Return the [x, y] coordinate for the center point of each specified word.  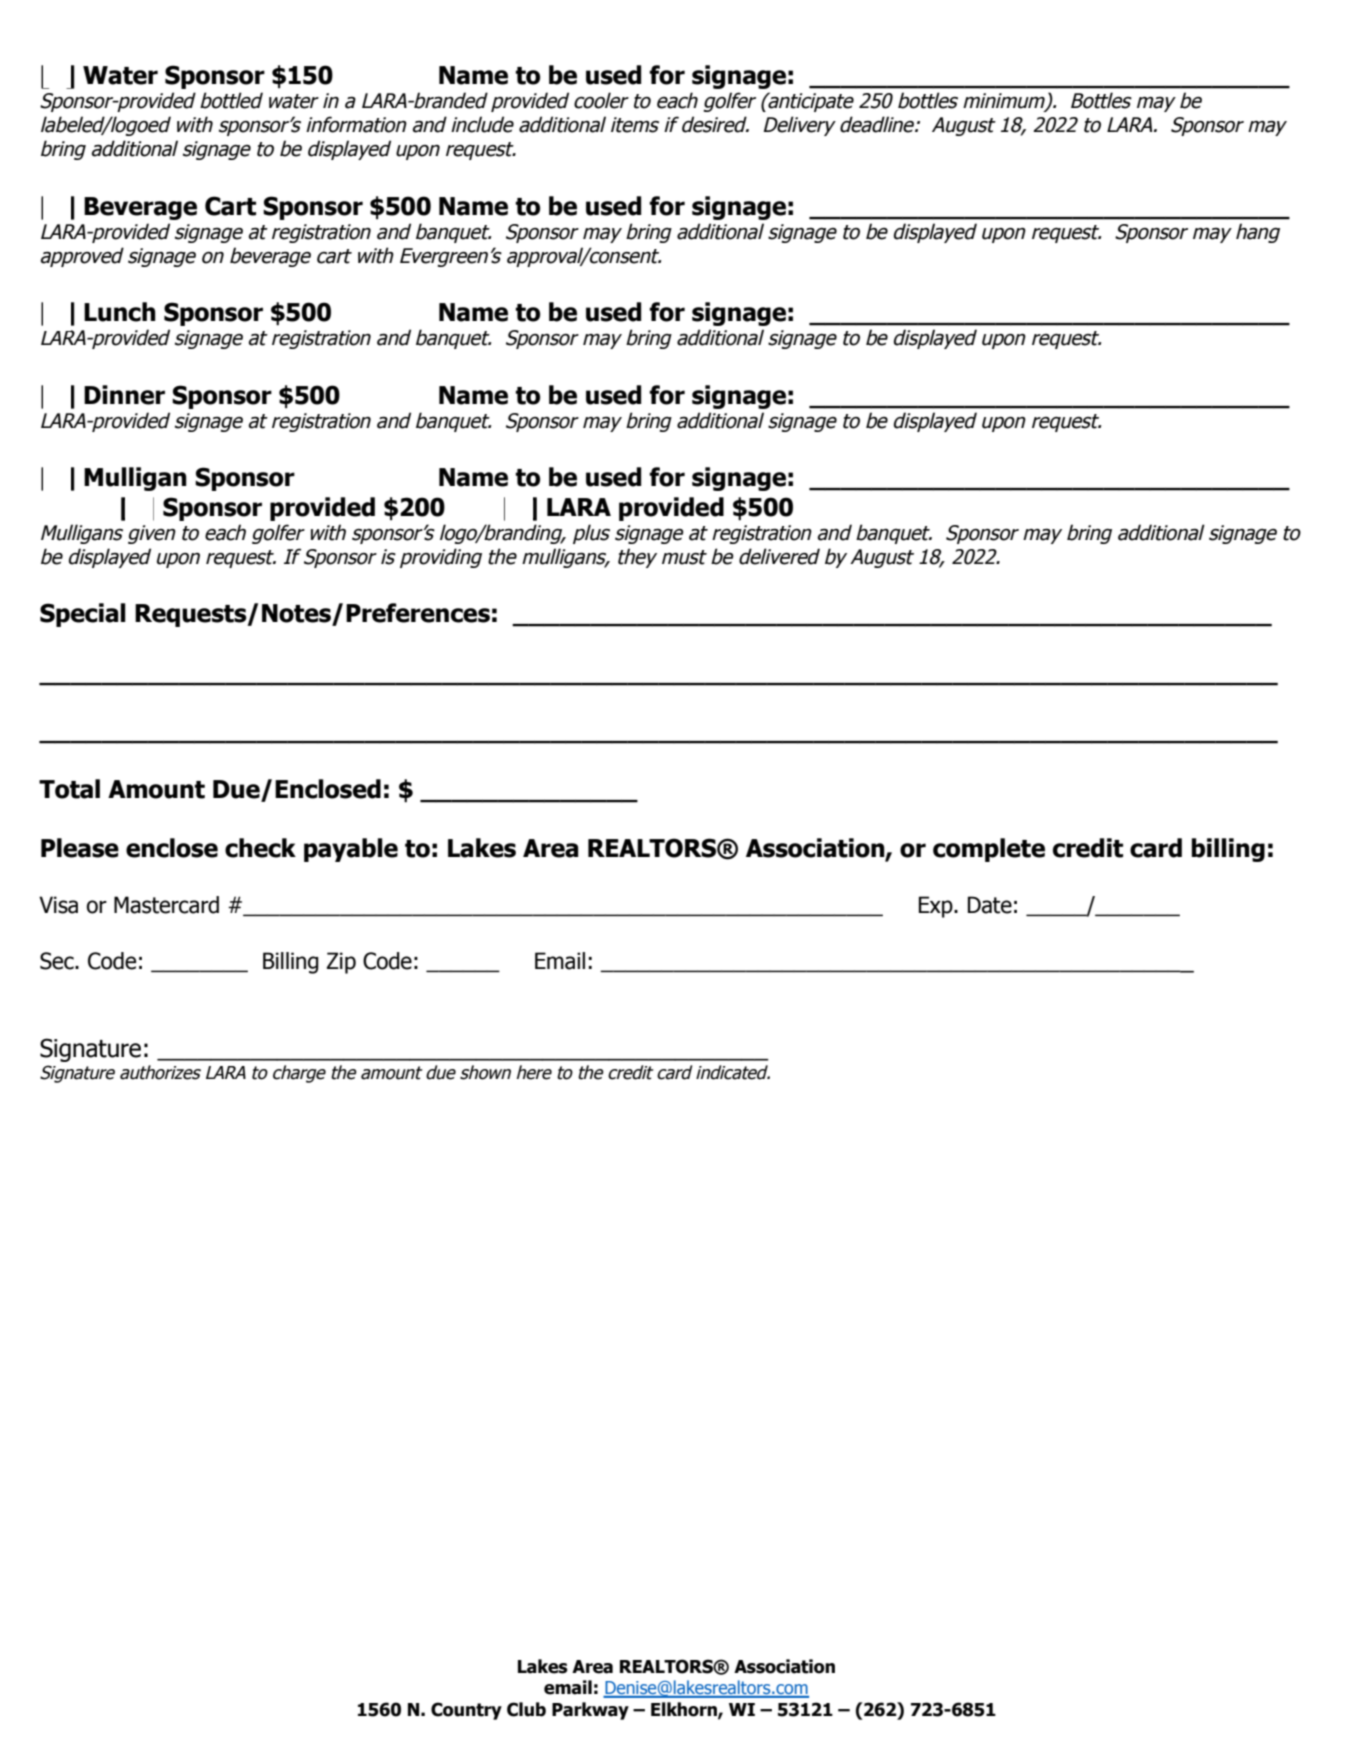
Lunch [120, 312]
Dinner [124, 395]
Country [466, 1711]
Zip [341, 963]
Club [526, 1709]
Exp [937, 907]
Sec [58, 961]
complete [989, 850]
